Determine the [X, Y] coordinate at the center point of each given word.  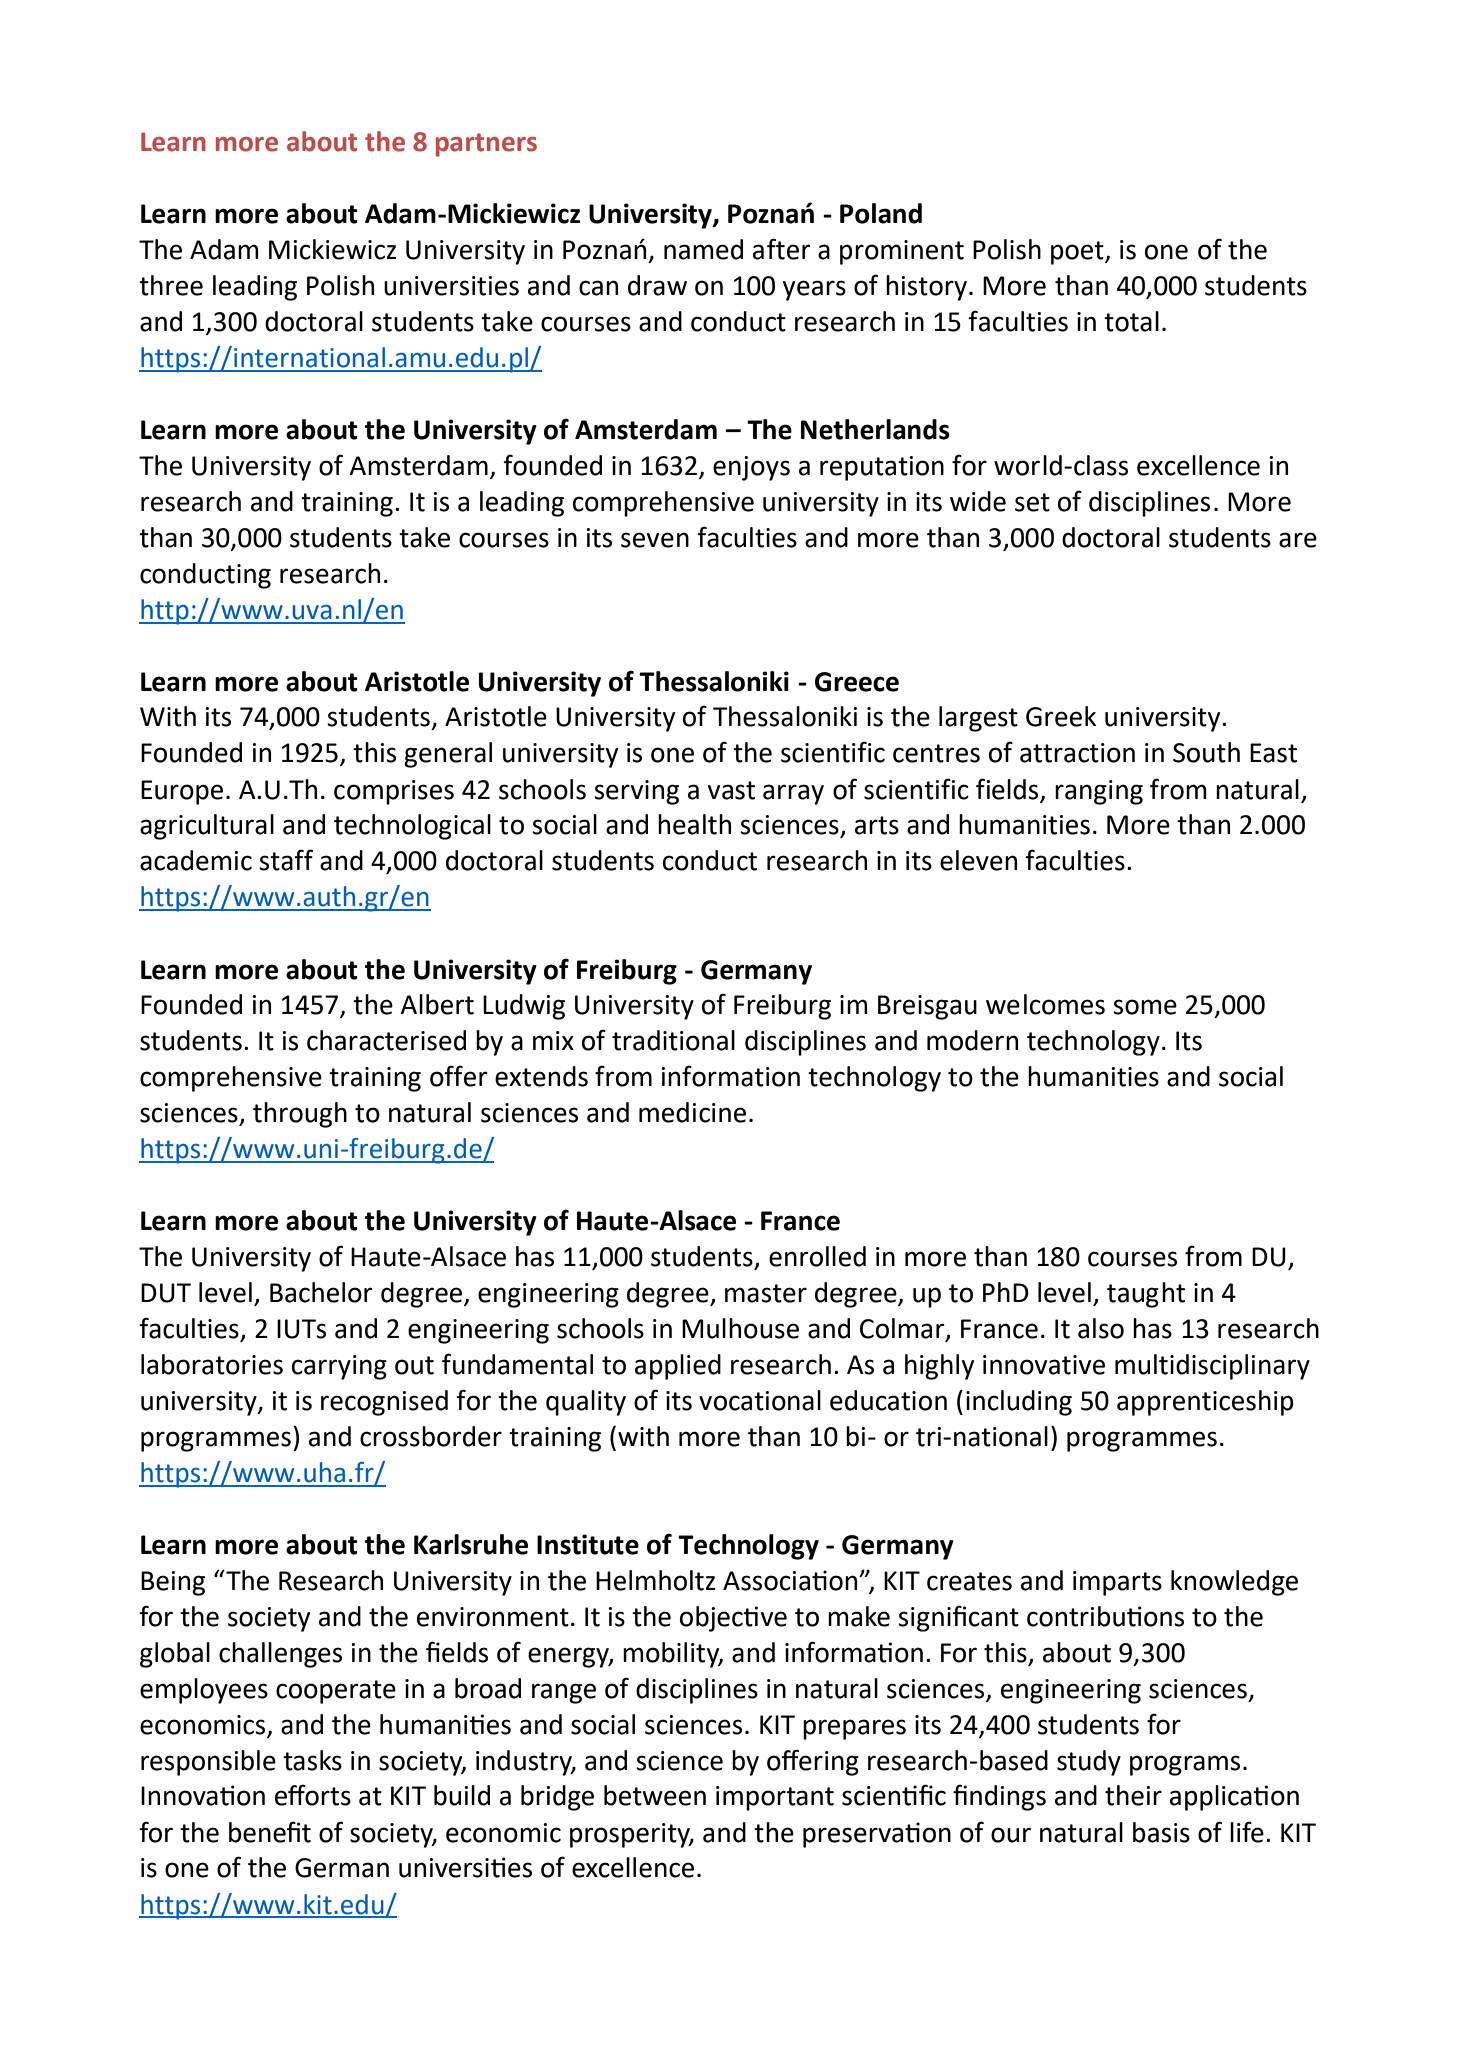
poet [1078, 253]
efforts [313, 1795]
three [171, 285]
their [1133, 1795]
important [775, 1798]
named [703, 249]
